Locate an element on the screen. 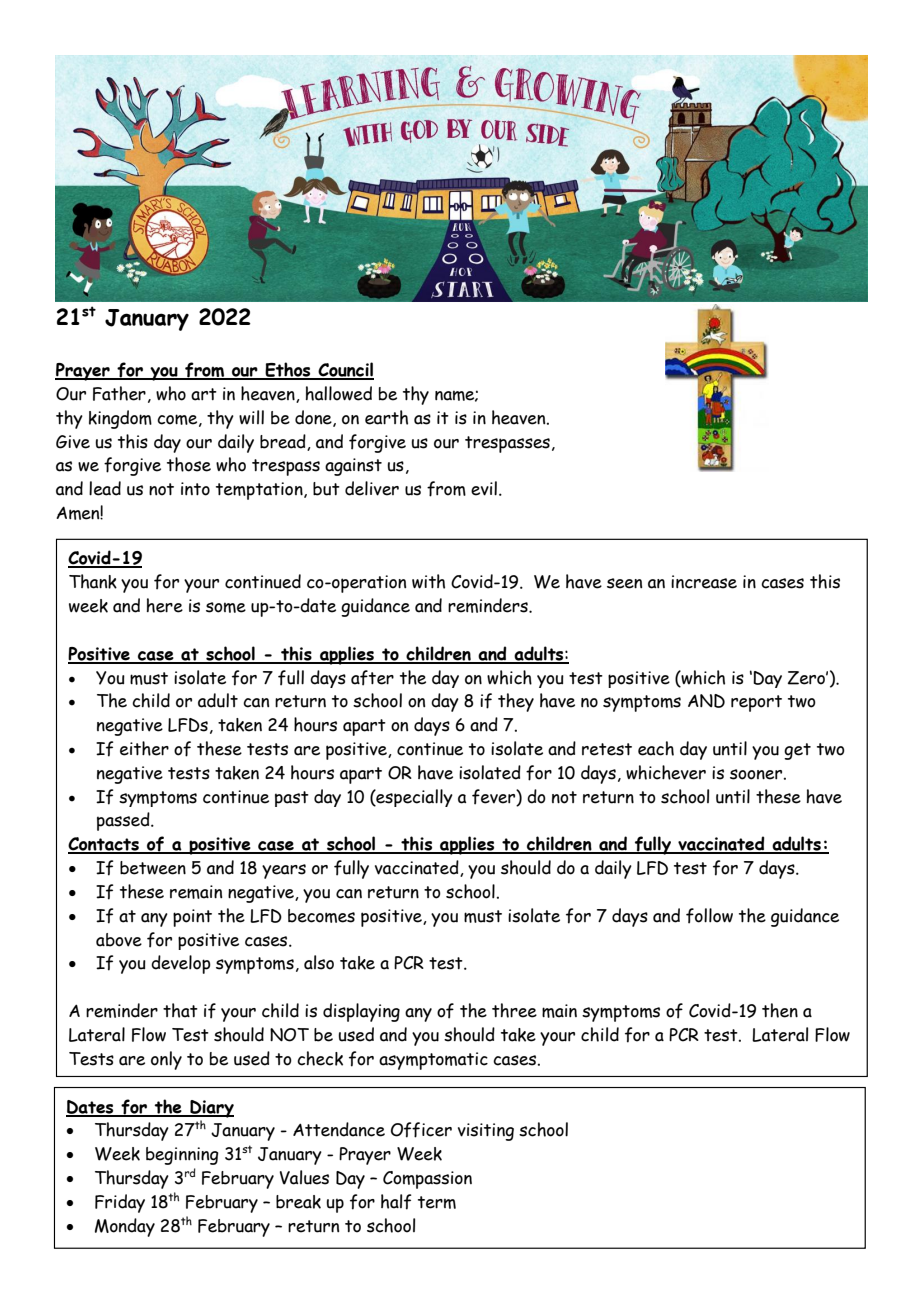 The height and width of the screenshot is (1308, 924). Father is located at coordinates (119, 393).
